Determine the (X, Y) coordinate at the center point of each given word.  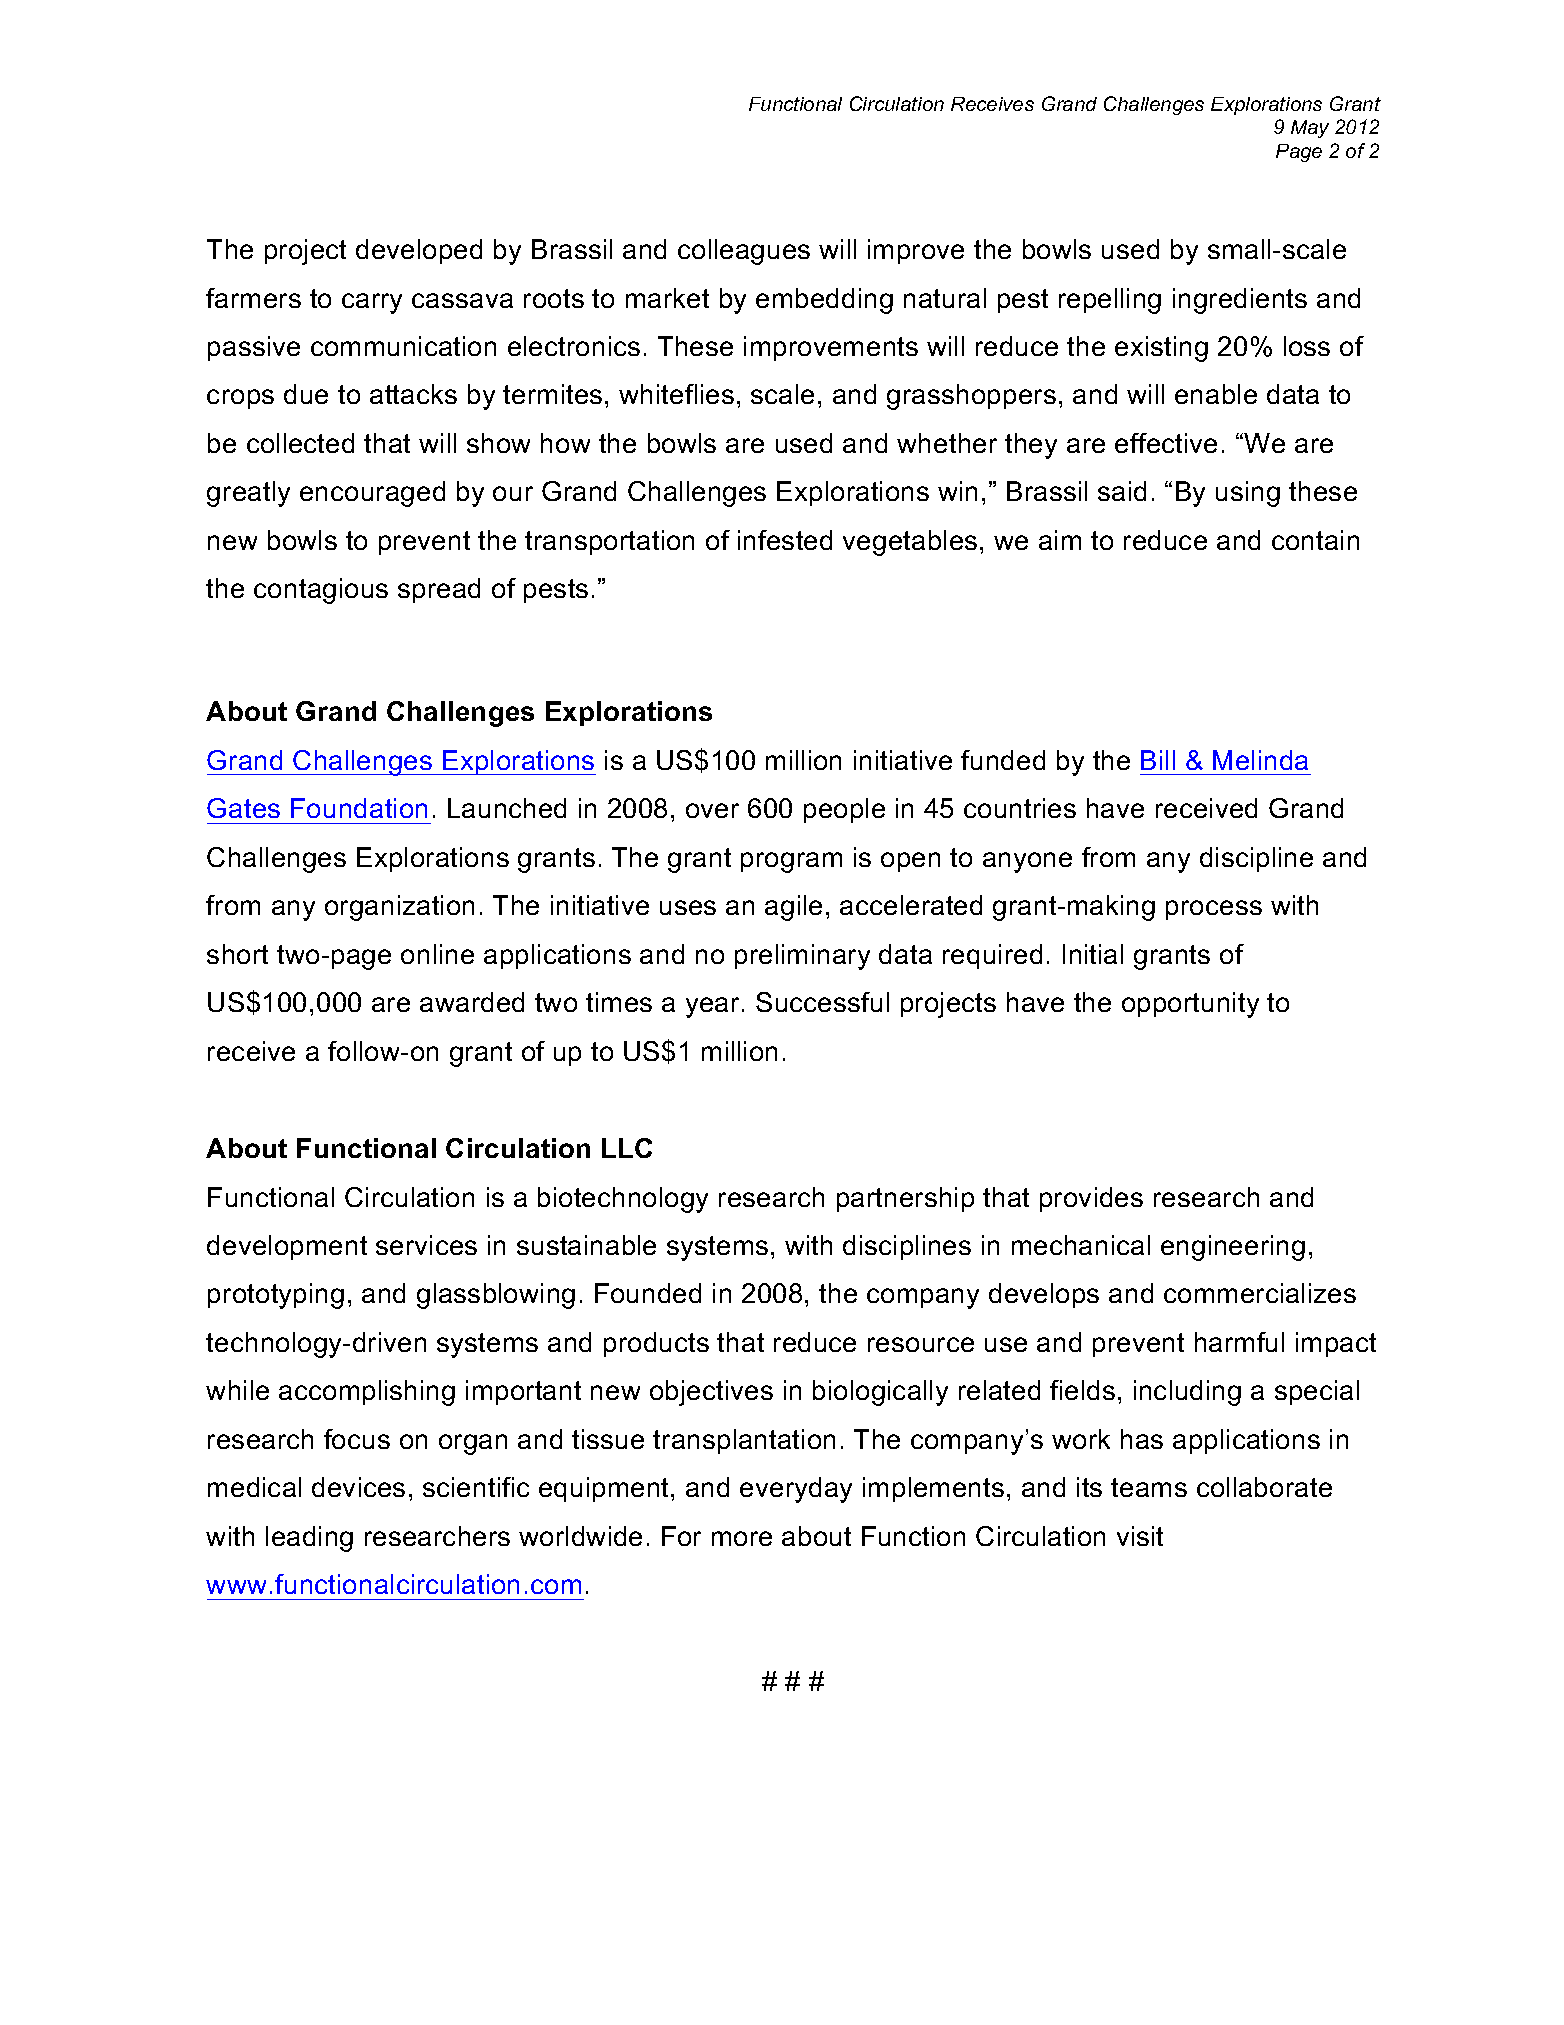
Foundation (359, 808)
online (437, 954)
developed (419, 251)
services (426, 1245)
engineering (1233, 1248)
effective (1166, 443)
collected (300, 443)
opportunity (1190, 1005)
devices (358, 1487)
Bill (1158, 760)
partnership (905, 1199)
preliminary (802, 957)
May (1310, 129)
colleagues (744, 252)
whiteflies (676, 394)
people (844, 810)
